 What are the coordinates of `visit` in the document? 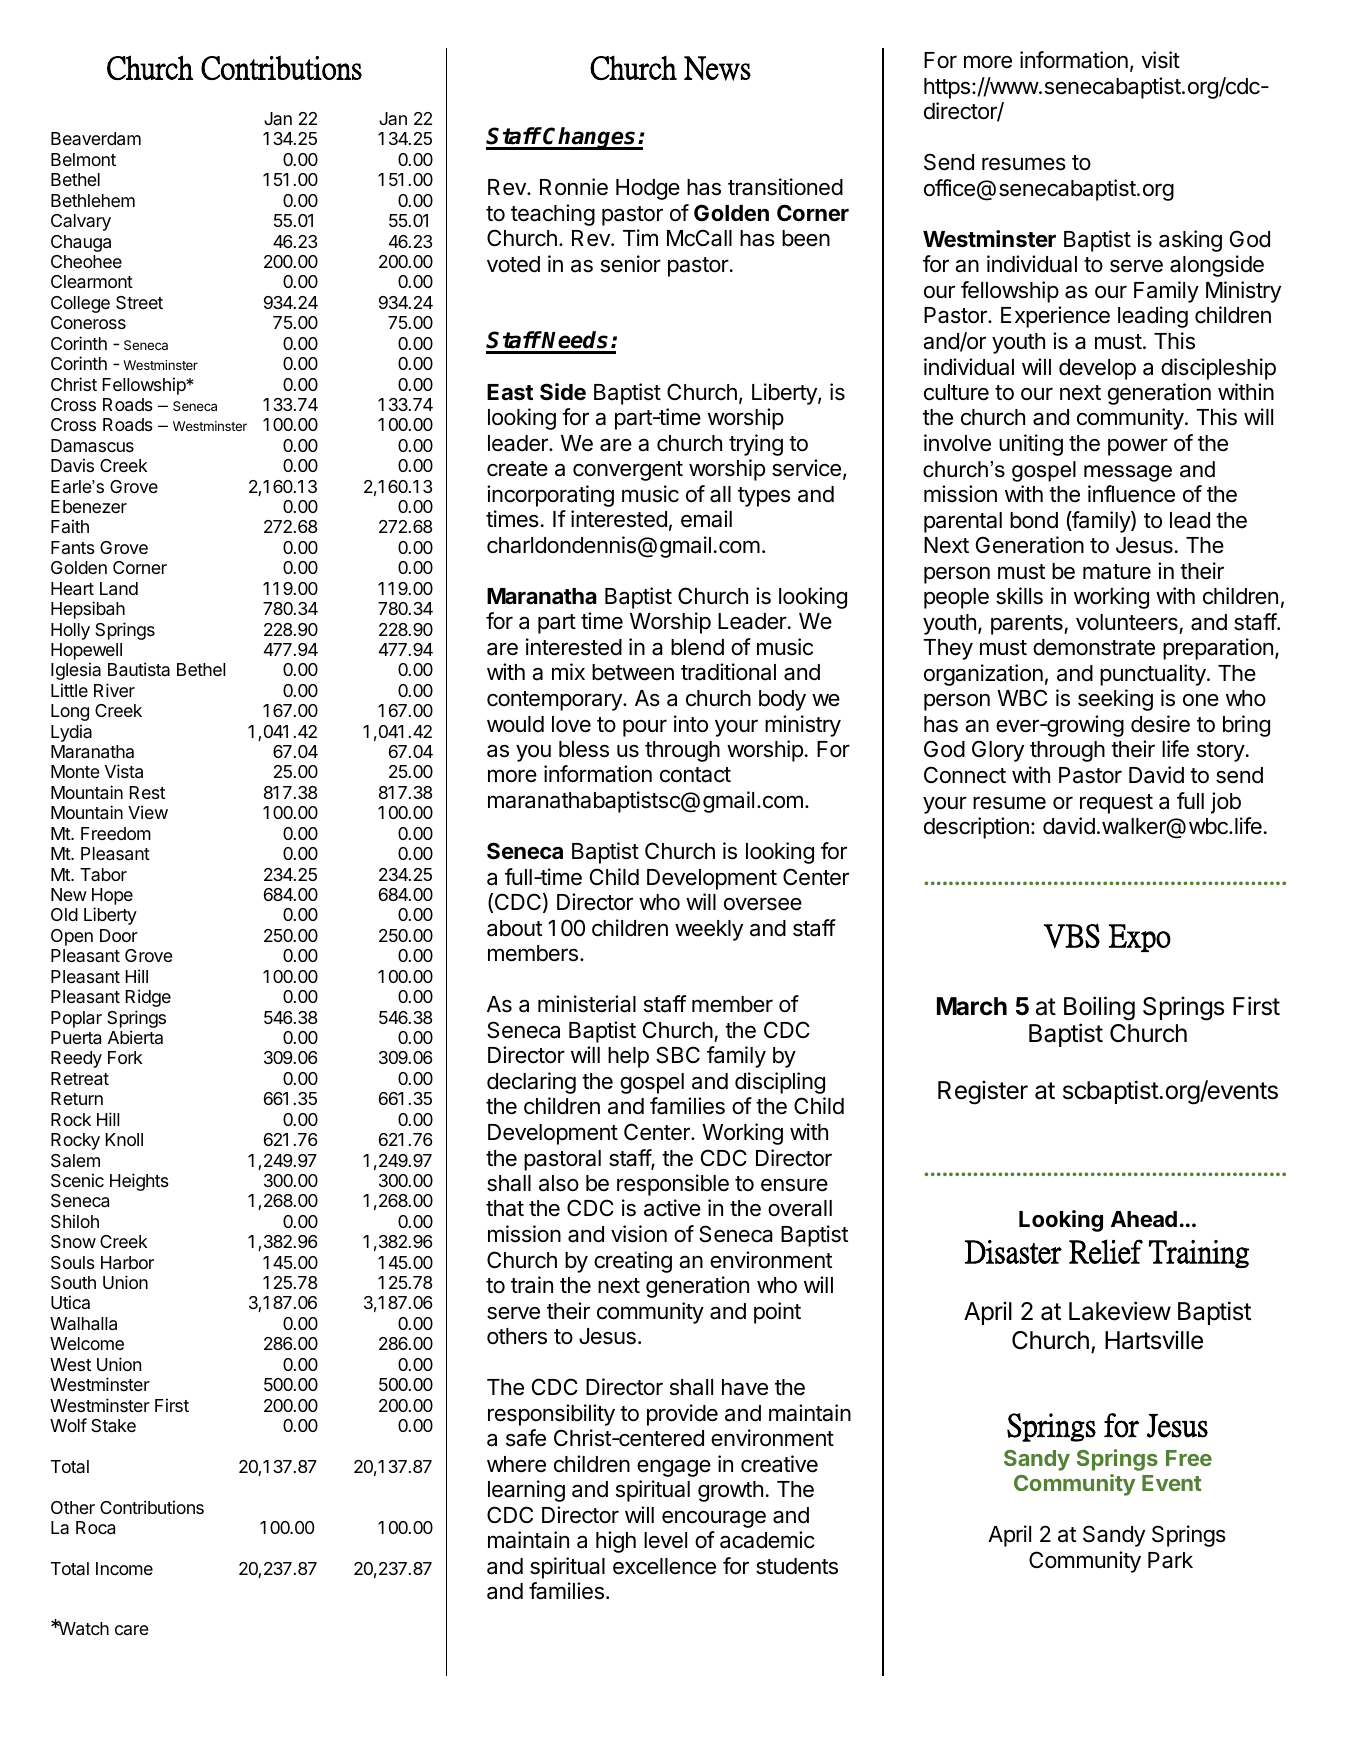 It's located at (1160, 60).
